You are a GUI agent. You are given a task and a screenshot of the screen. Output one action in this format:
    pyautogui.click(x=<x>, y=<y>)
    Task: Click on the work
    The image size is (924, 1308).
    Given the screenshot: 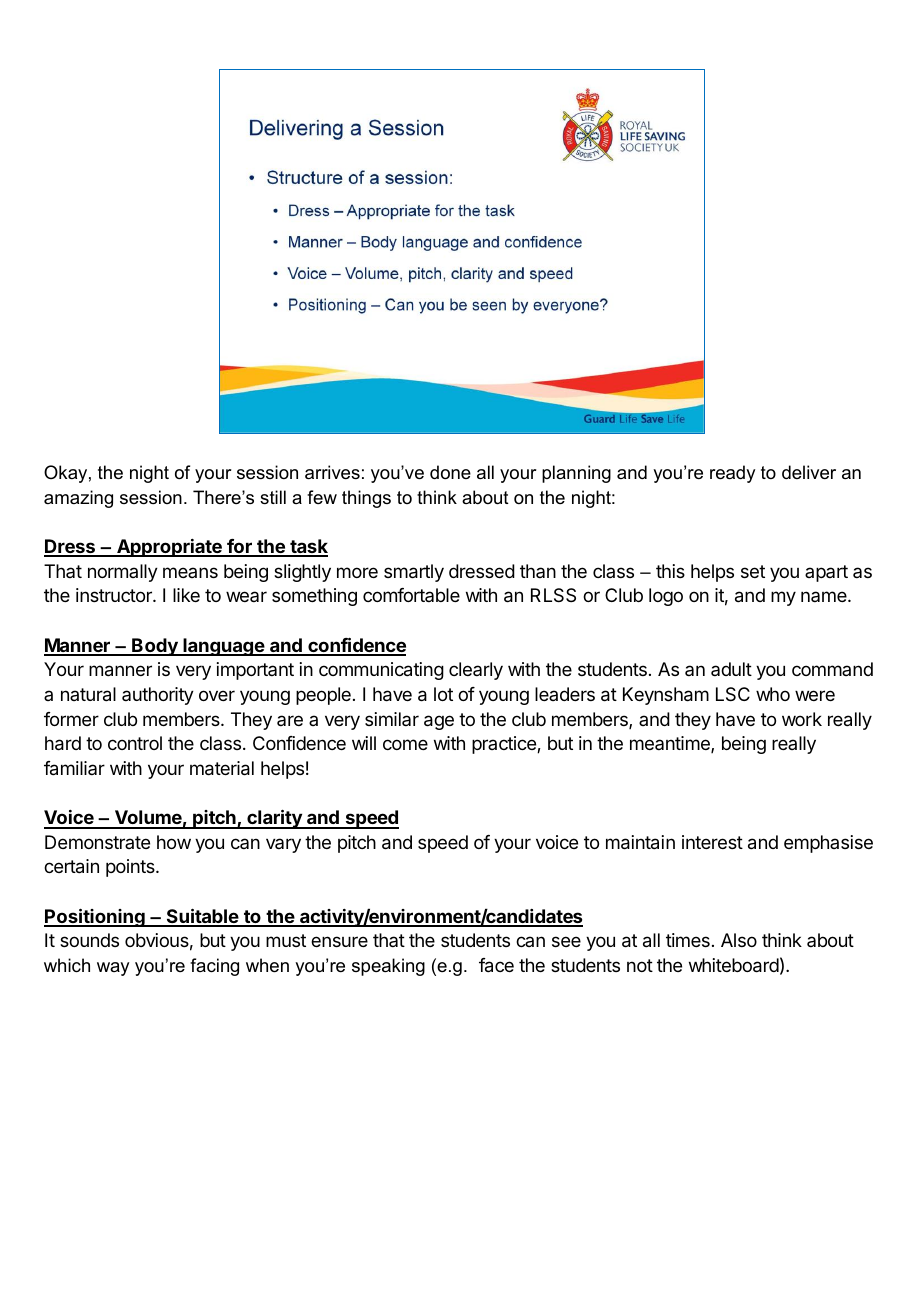 What is the action you would take?
    pyautogui.click(x=802, y=719)
